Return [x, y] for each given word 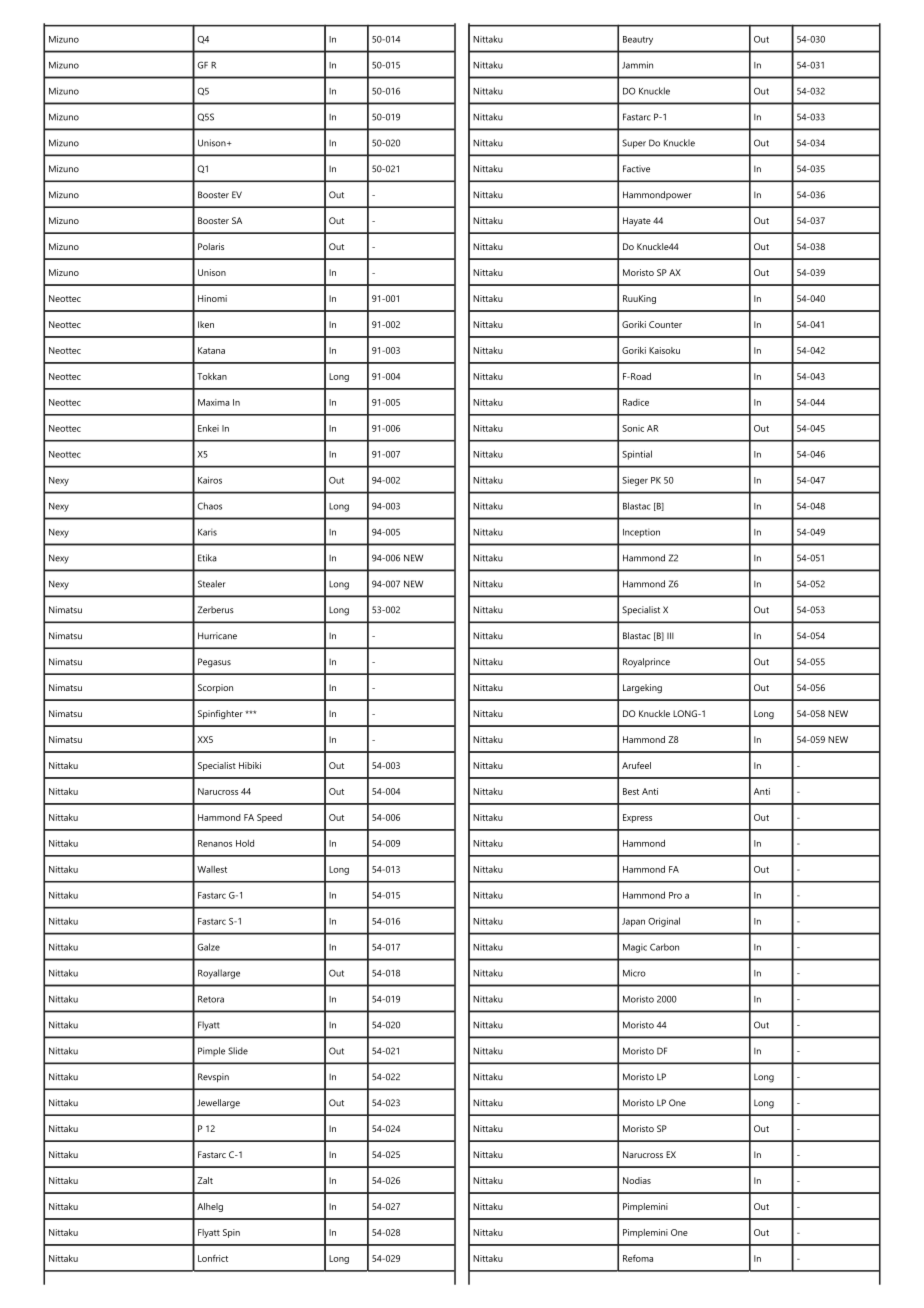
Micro [634, 973]
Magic [635, 948]
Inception [641, 533]
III [670, 635]
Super [634, 144]
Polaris [211, 246]
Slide [238, 1051]
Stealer [212, 584]
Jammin [637, 65]
